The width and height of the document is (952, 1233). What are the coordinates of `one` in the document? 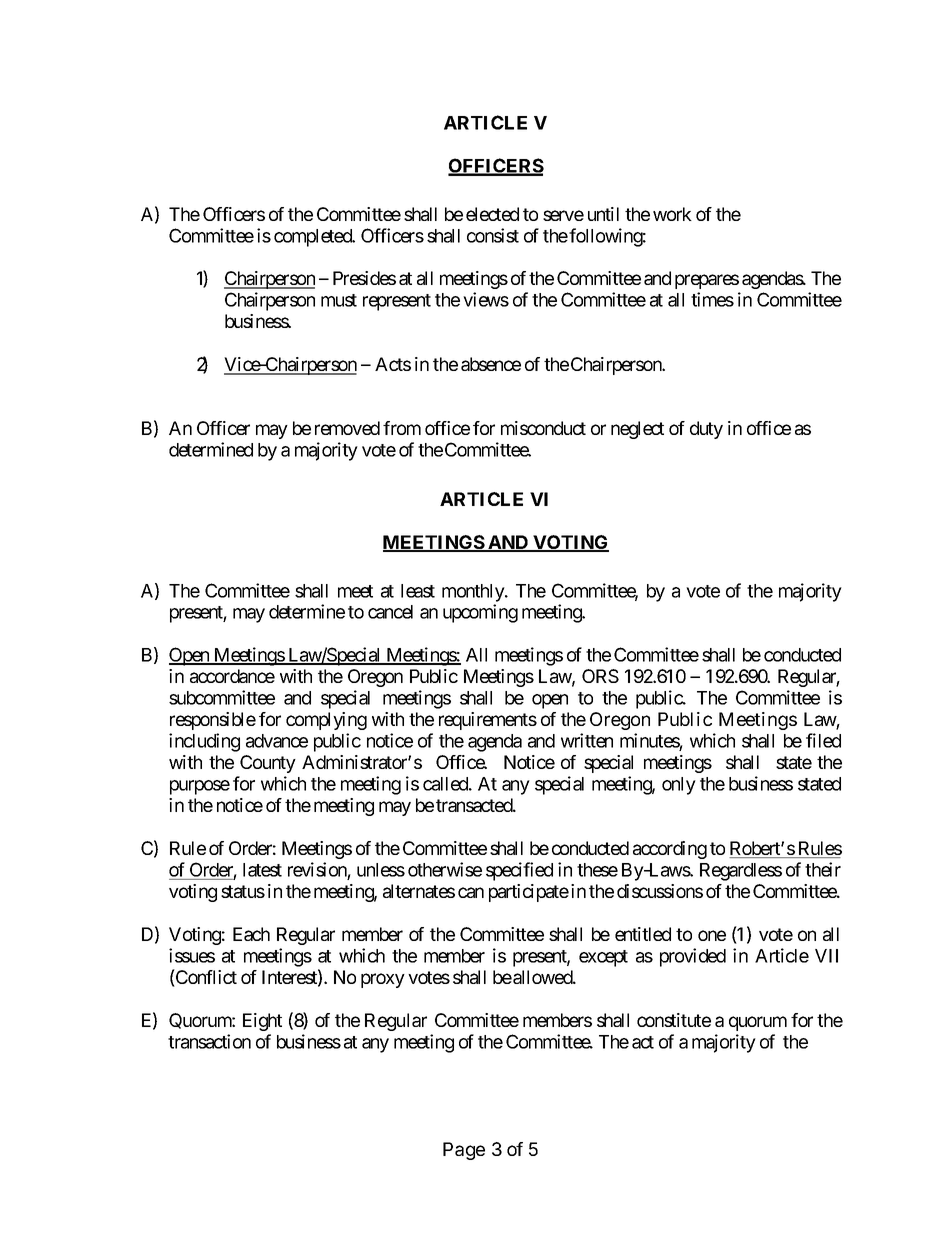 It's located at (712, 935).
